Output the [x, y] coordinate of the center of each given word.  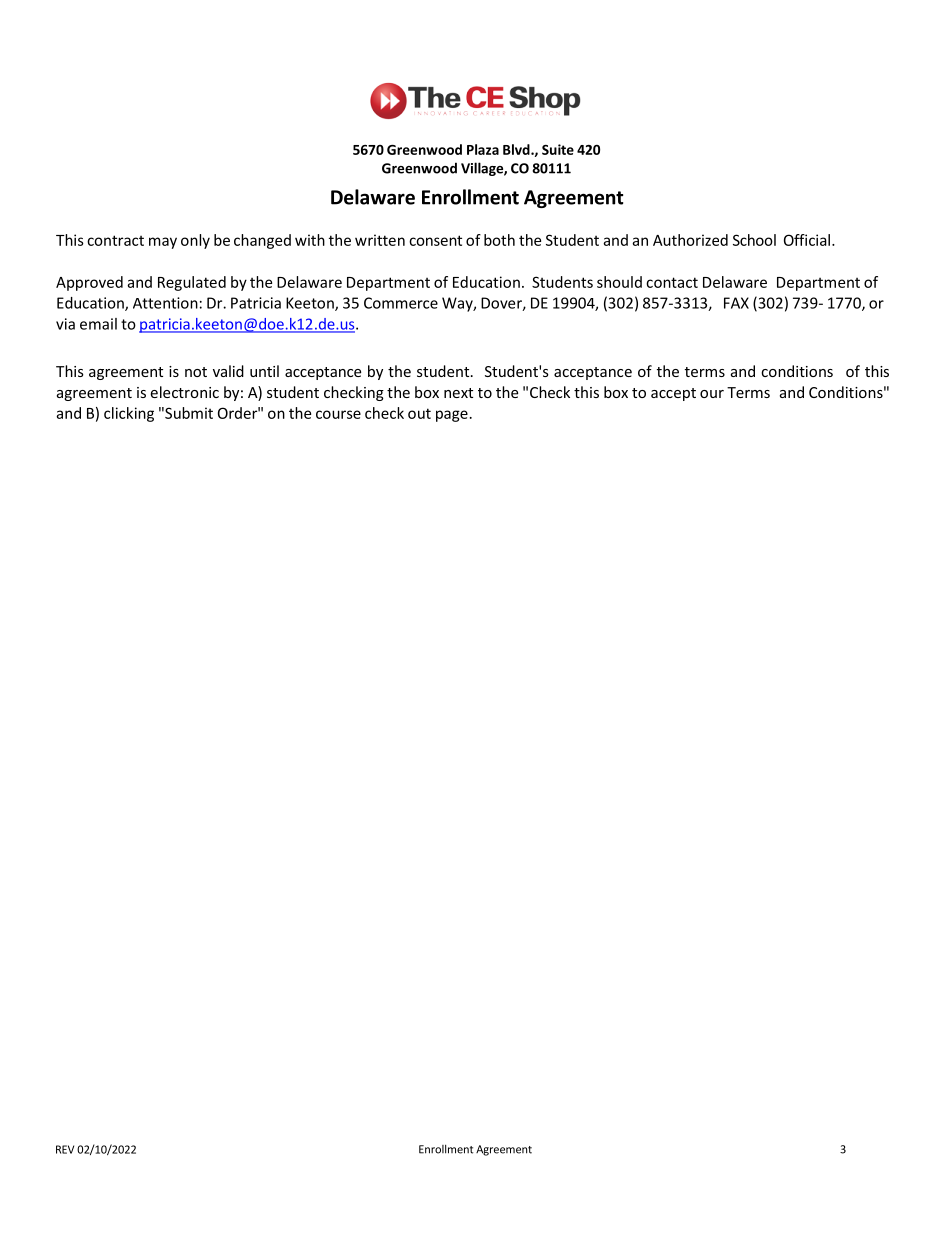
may [163, 243]
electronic [184, 392]
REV [65, 1149]
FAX [736, 303]
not [196, 372]
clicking [129, 414]
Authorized [690, 240]
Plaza [483, 149]
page [452, 416]
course [338, 414]
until [264, 371]
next [458, 393]
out [419, 413]
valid [228, 371]
